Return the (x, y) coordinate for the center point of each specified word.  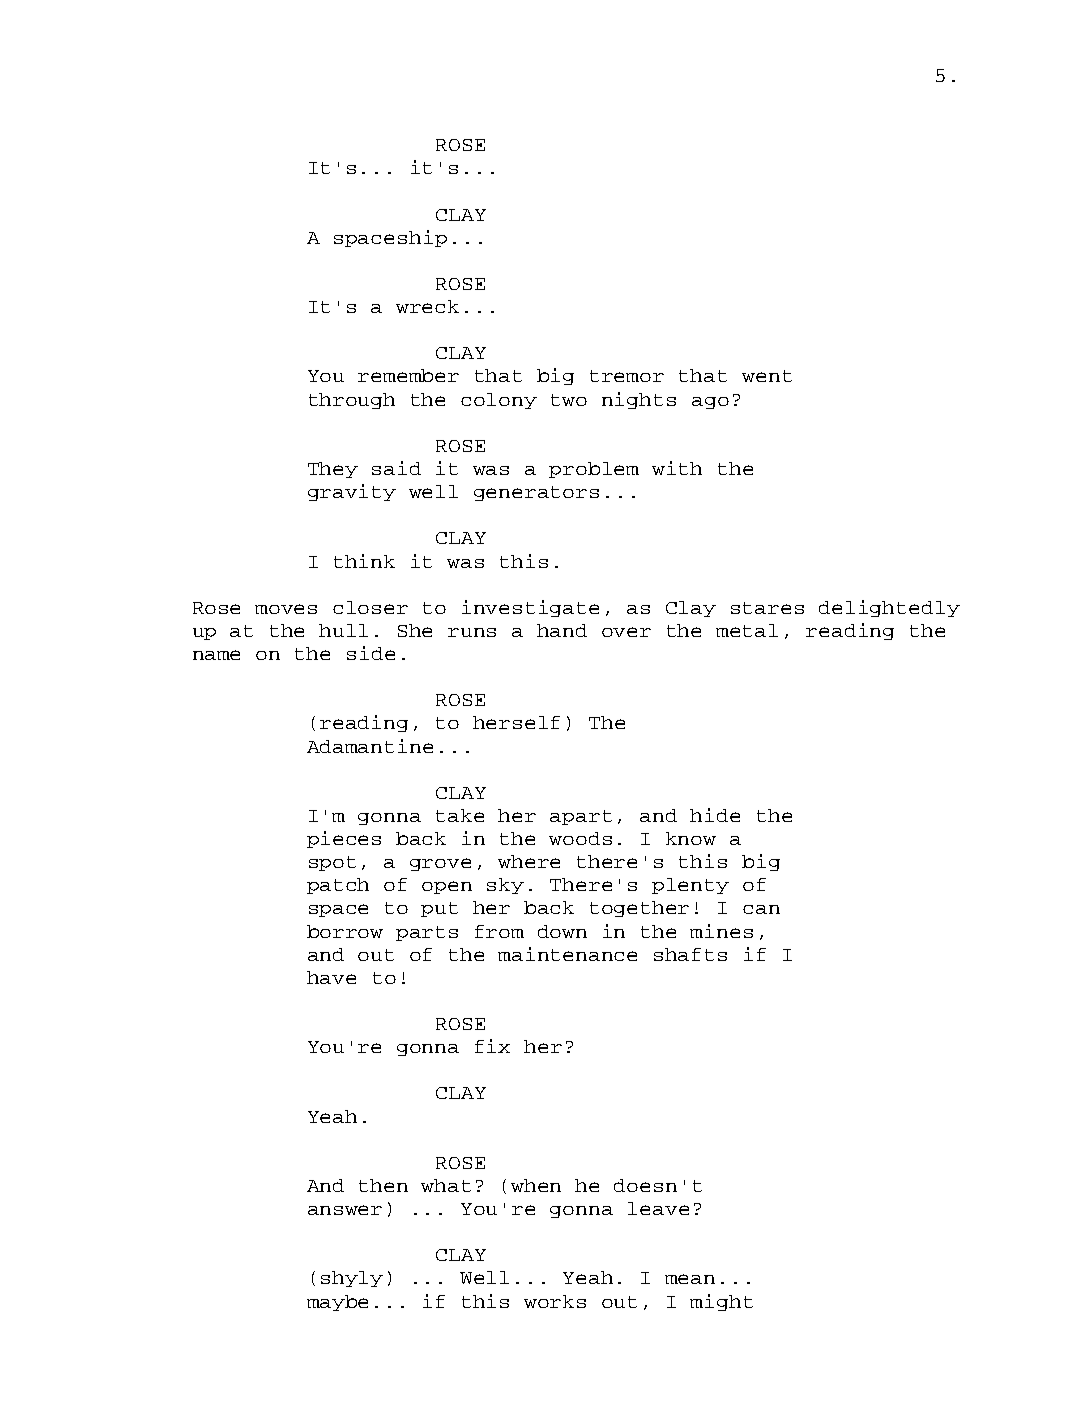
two (569, 400)
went (767, 376)
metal (747, 630)
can (761, 909)
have (331, 977)
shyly (352, 1279)
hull (343, 630)
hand (562, 630)
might (721, 1302)
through (352, 401)
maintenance (567, 954)
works (555, 1301)
